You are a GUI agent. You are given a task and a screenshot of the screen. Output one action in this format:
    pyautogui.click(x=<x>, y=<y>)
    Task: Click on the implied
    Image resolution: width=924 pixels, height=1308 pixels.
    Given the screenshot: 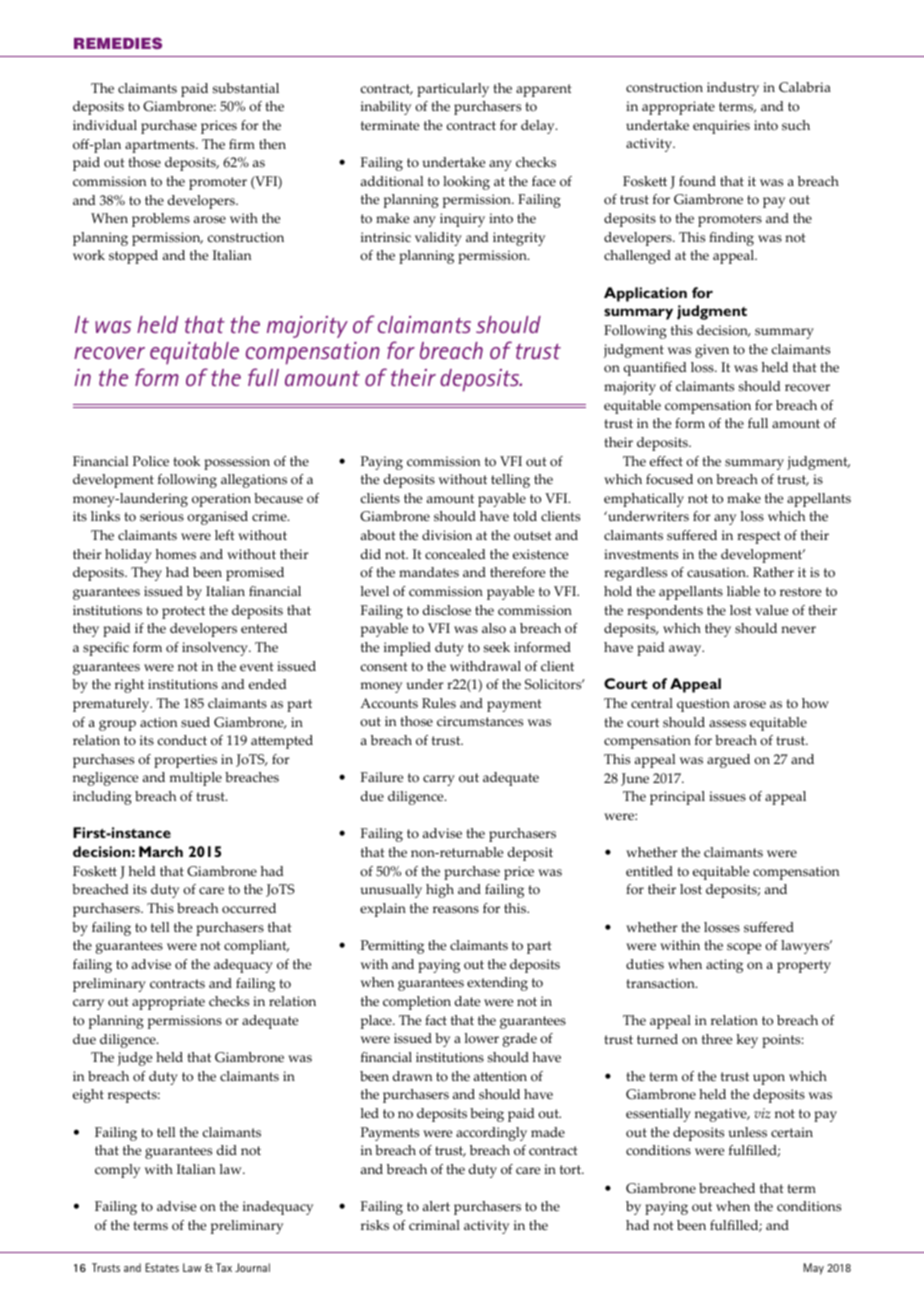 What is the action you would take?
    pyautogui.click(x=407, y=649)
